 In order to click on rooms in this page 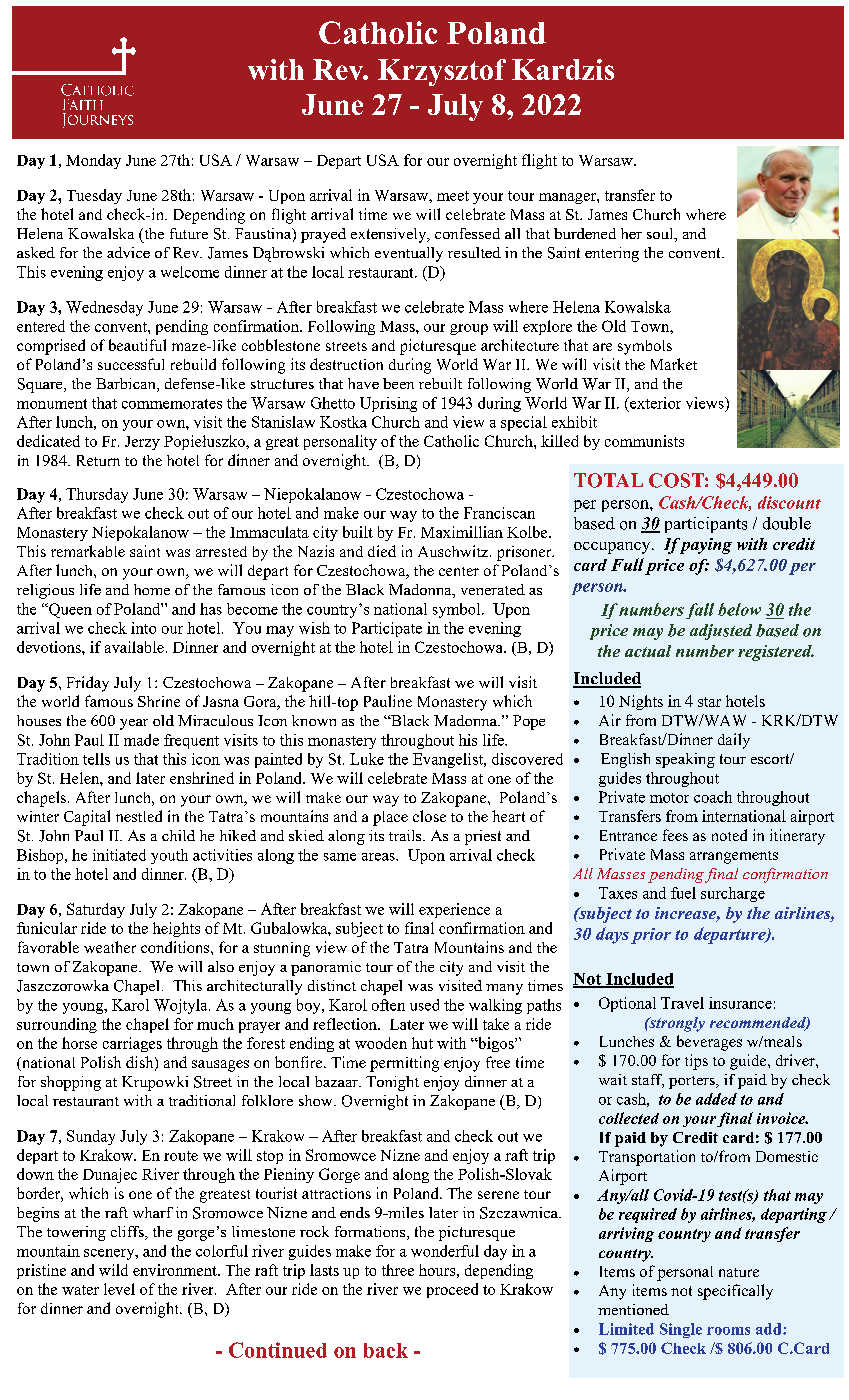, I will do `click(728, 1331)`.
